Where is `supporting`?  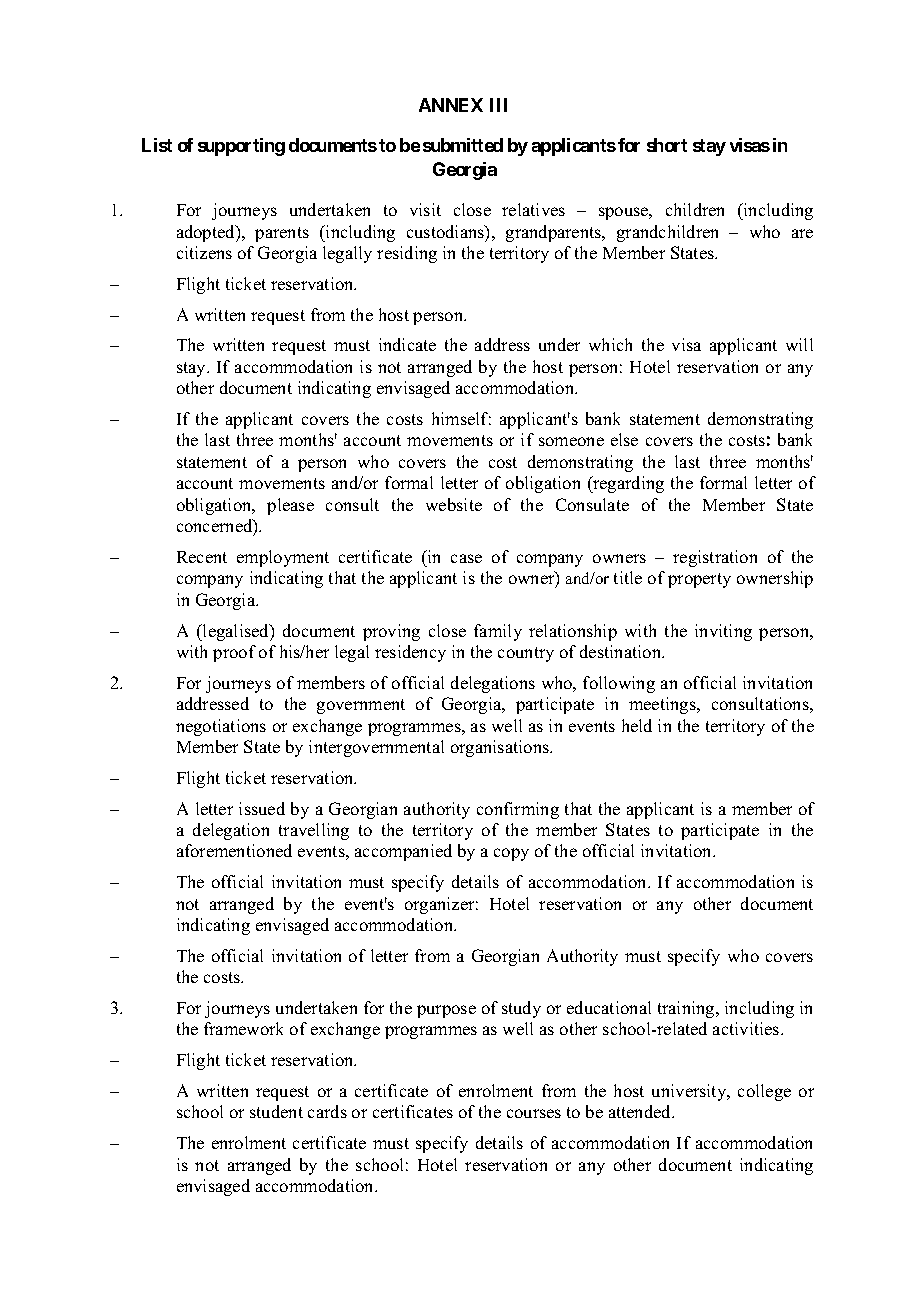
supporting is located at coordinates (241, 147).
